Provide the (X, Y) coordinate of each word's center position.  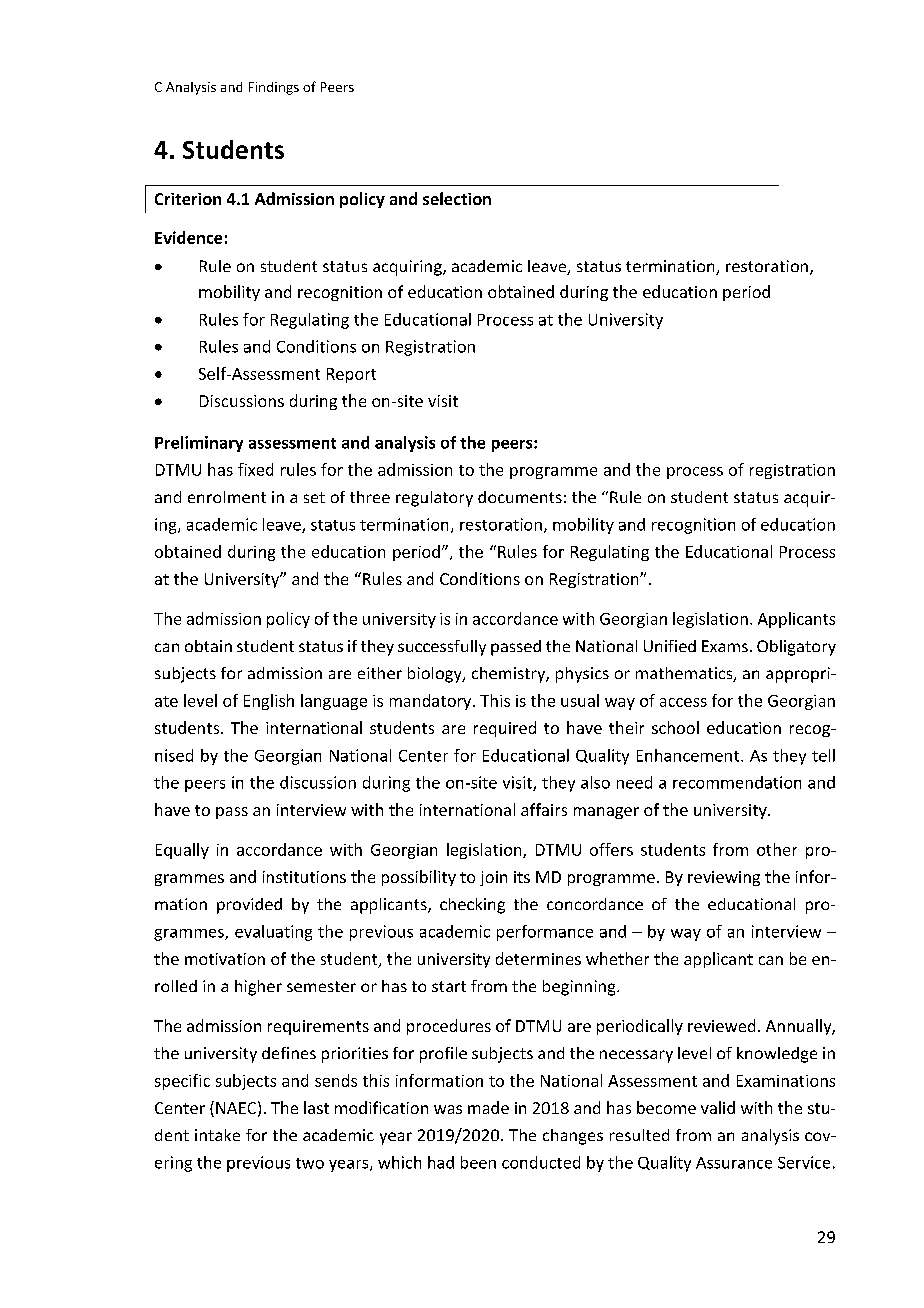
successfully (442, 648)
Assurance (734, 1163)
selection (457, 198)
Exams (725, 646)
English (269, 702)
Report (351, 375)
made (488, 1107)
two (310, 1163)
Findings (274, 88)
